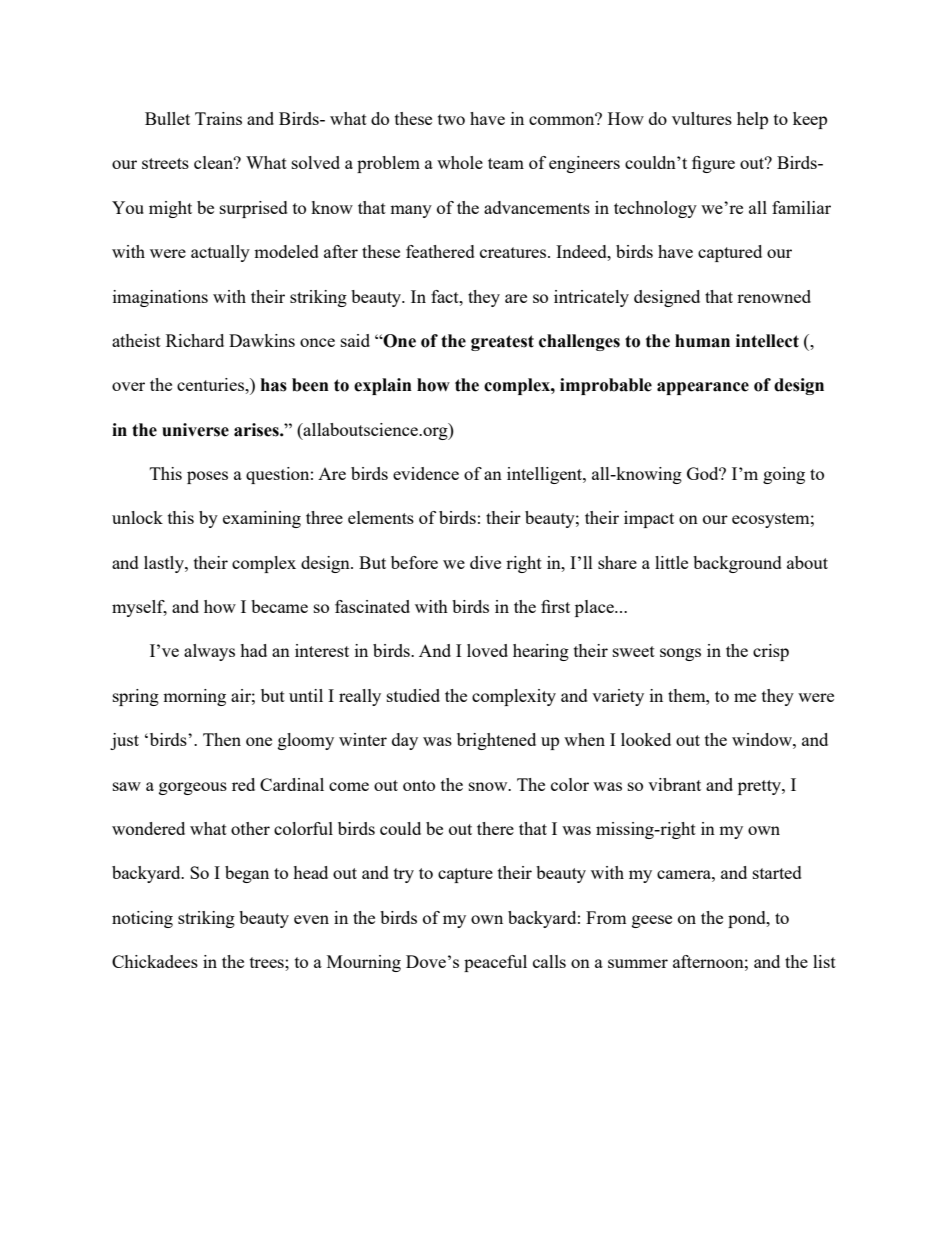 This screenshot has height=1233, width=952. What do you see at coordinates (767, 341) in the screenshot?
I see `intellect` at bounding box center [767, 341].
